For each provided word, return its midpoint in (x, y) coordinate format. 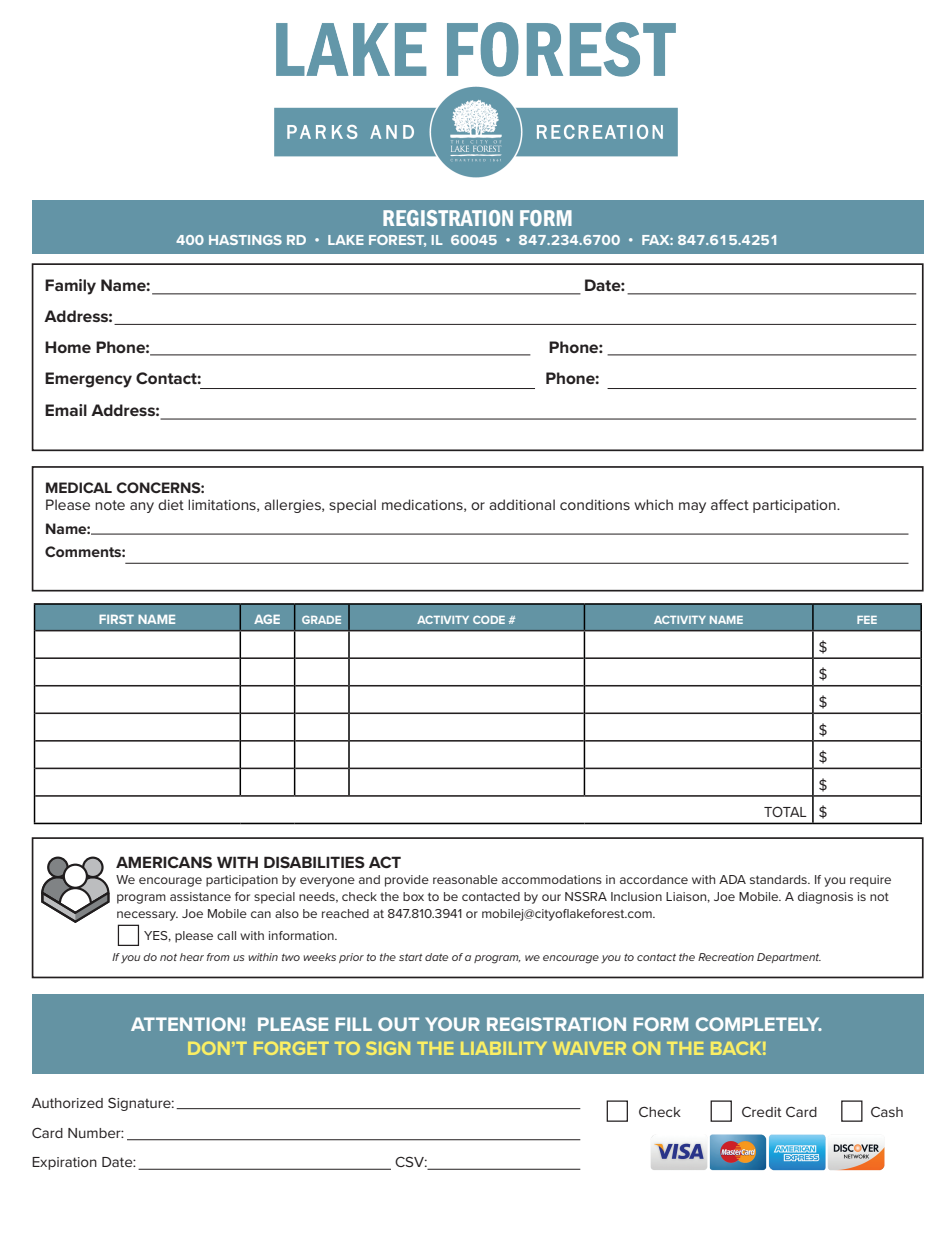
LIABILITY (503, 1048)
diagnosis (825, 898)
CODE (489, 620)
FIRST (116, 619)
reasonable (465, 879)
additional (522, 504)
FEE (867, 620)
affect (730, 504)
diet (171, 504)
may (692, 507)
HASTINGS (245, 240)
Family (70, 287)
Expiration (64, 1163)
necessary (147, 916)
